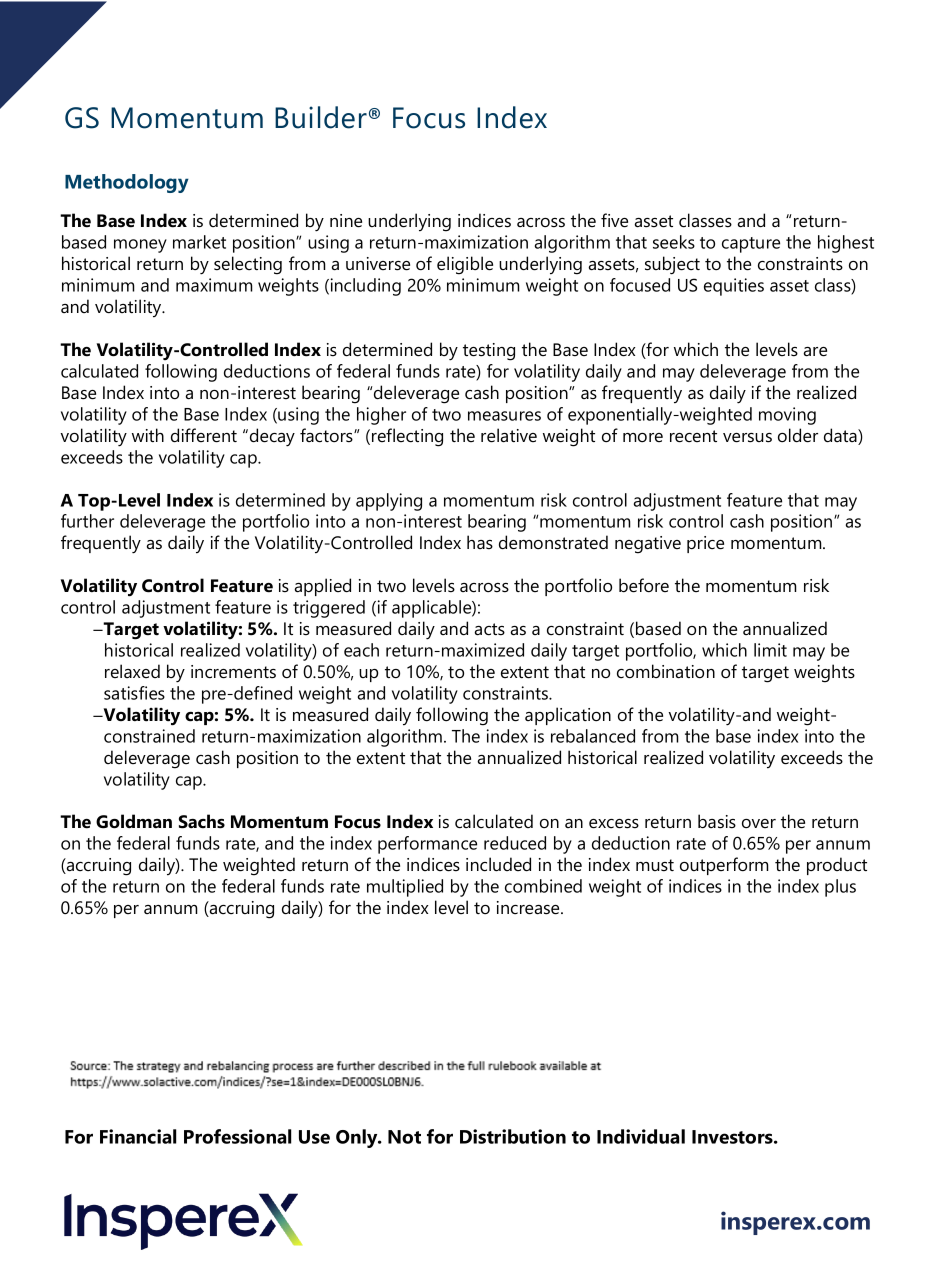 The height and width of the document is (1288, 936). Describe the element at coordinates (751, 245) in the document. I see `capture` at that location.
